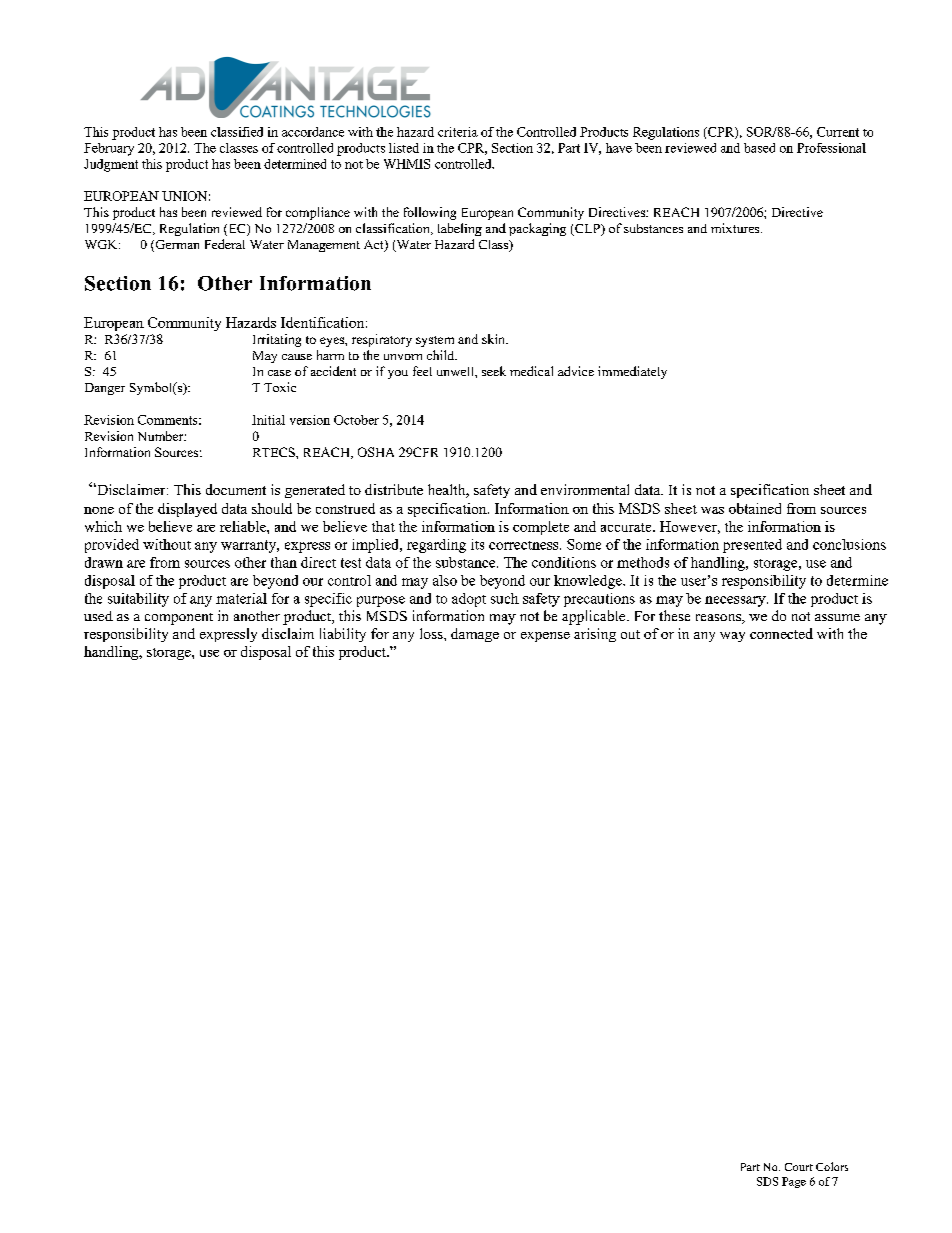 The image size is (952, 1233). Describe the element at coordinates (458, 132) in the screenshot. I see `criteria` at that location.
